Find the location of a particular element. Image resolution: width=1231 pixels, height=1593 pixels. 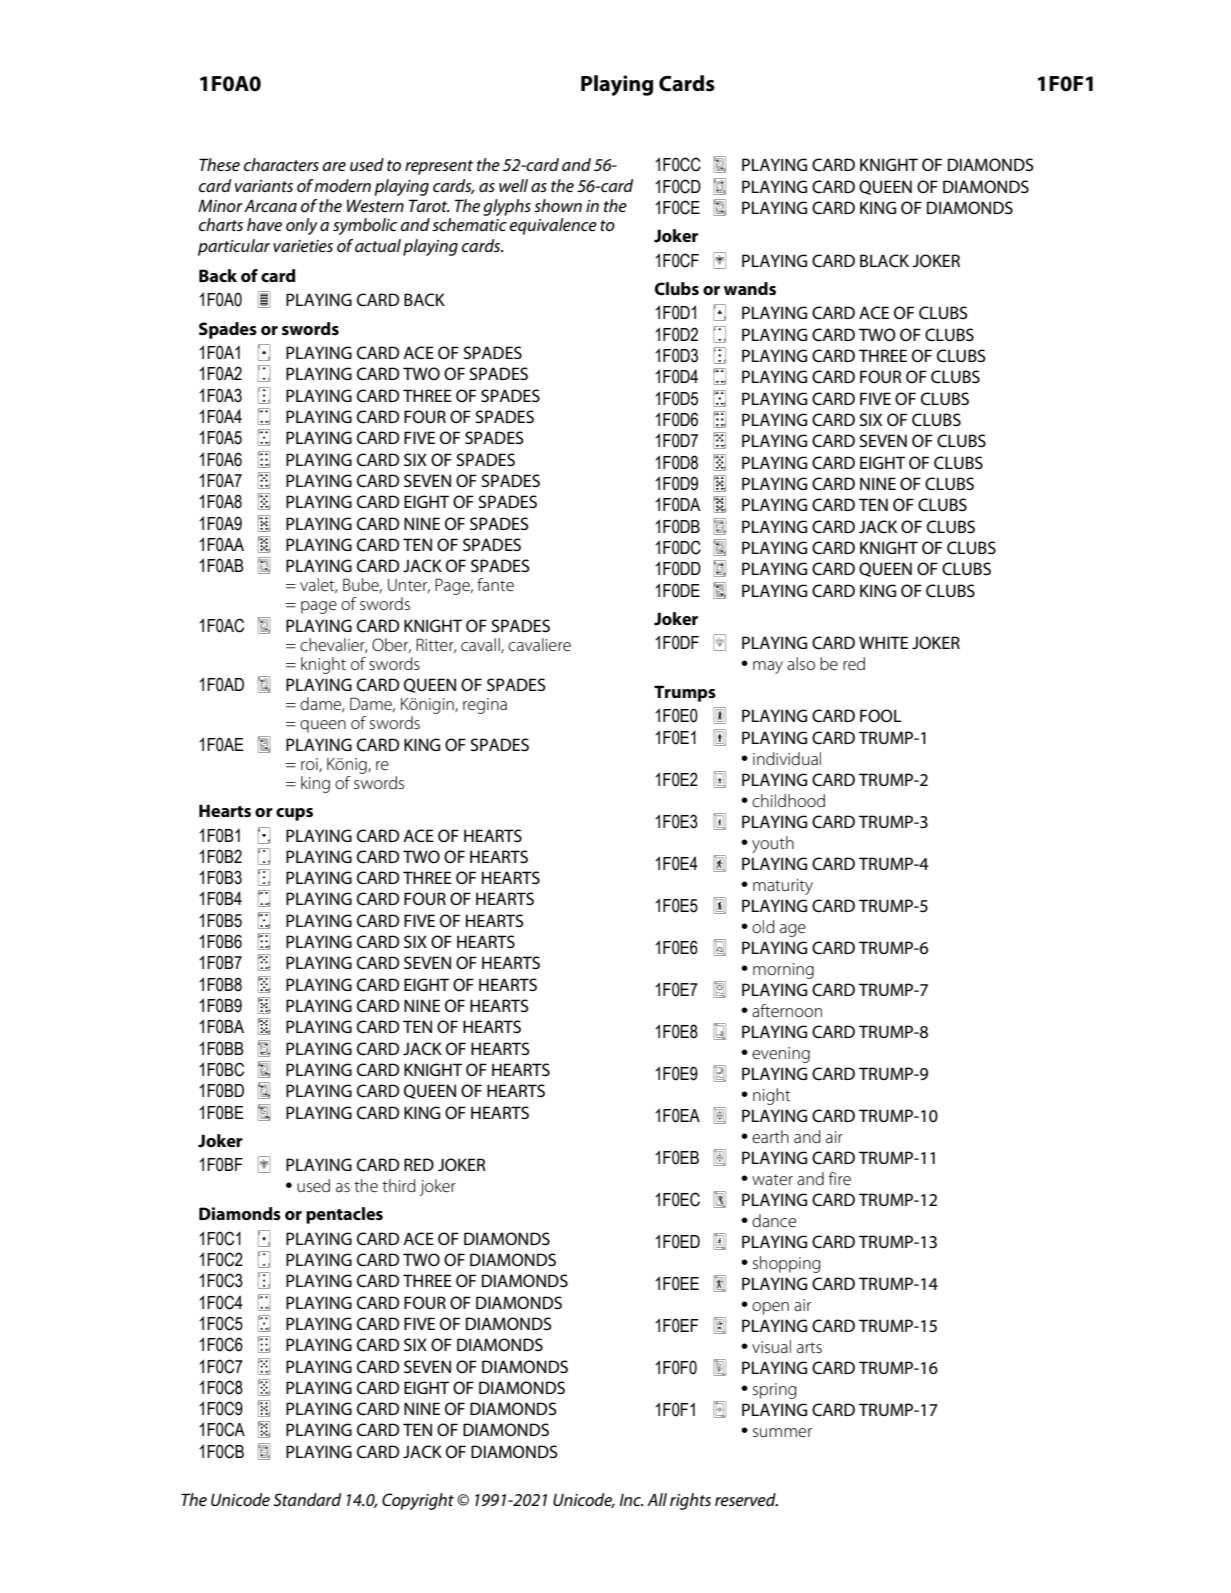

pentacles is located at coordinates (344, 1215).
